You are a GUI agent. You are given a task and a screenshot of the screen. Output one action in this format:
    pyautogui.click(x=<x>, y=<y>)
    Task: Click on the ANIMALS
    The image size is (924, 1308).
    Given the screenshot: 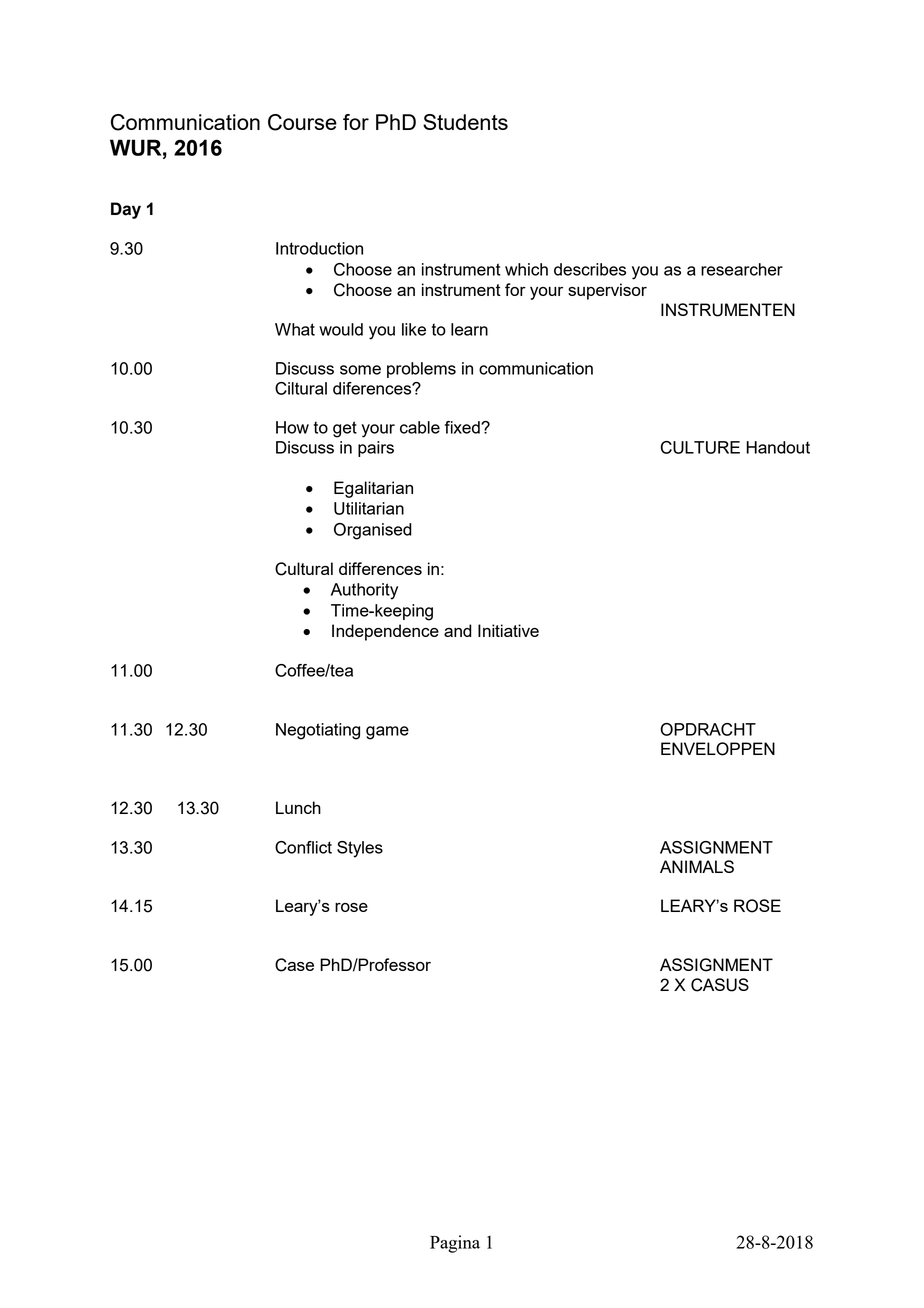 What is the action you would take?
    pyautogui.click(x=697, y=866)
